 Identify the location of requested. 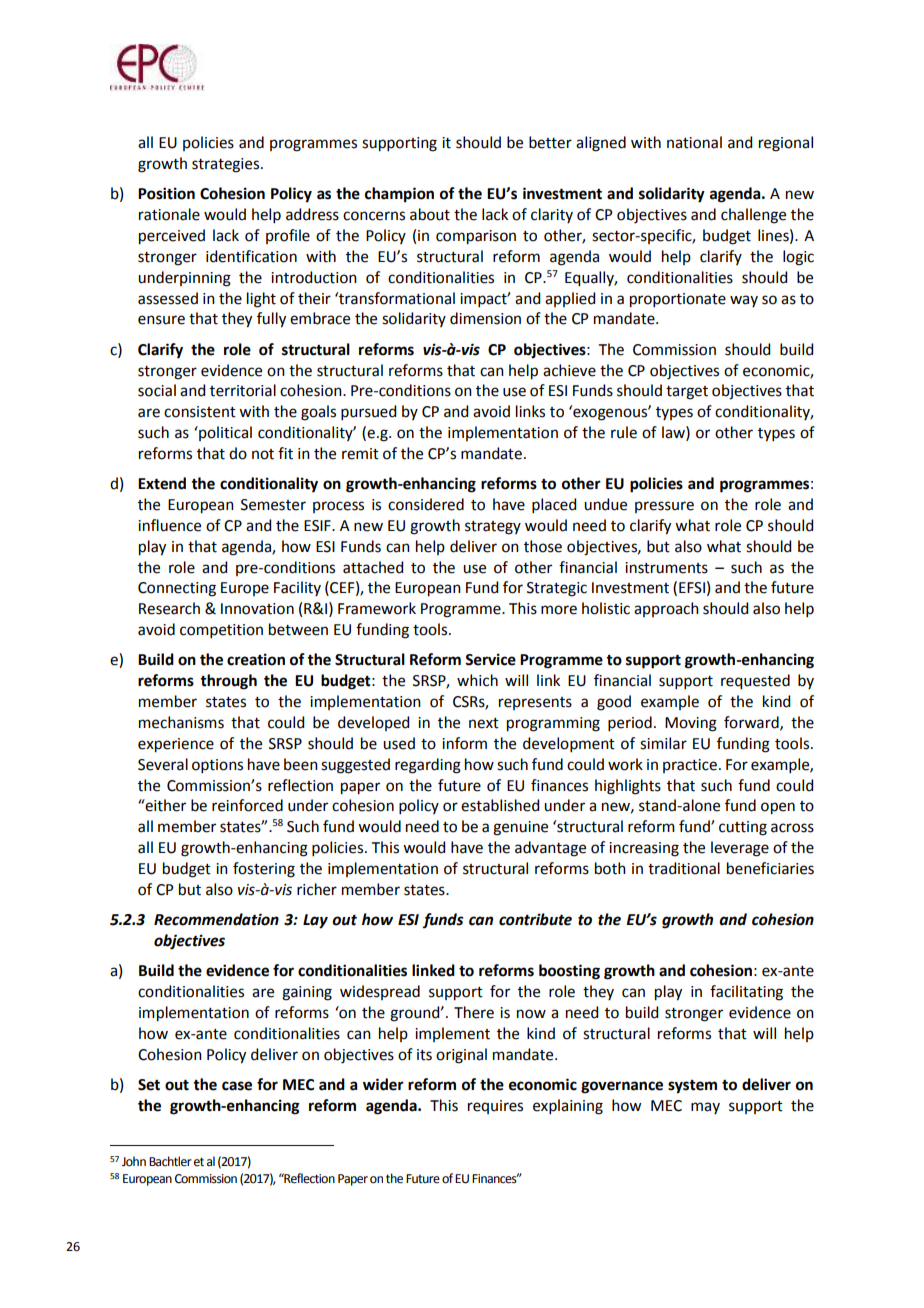
(755, 682).
